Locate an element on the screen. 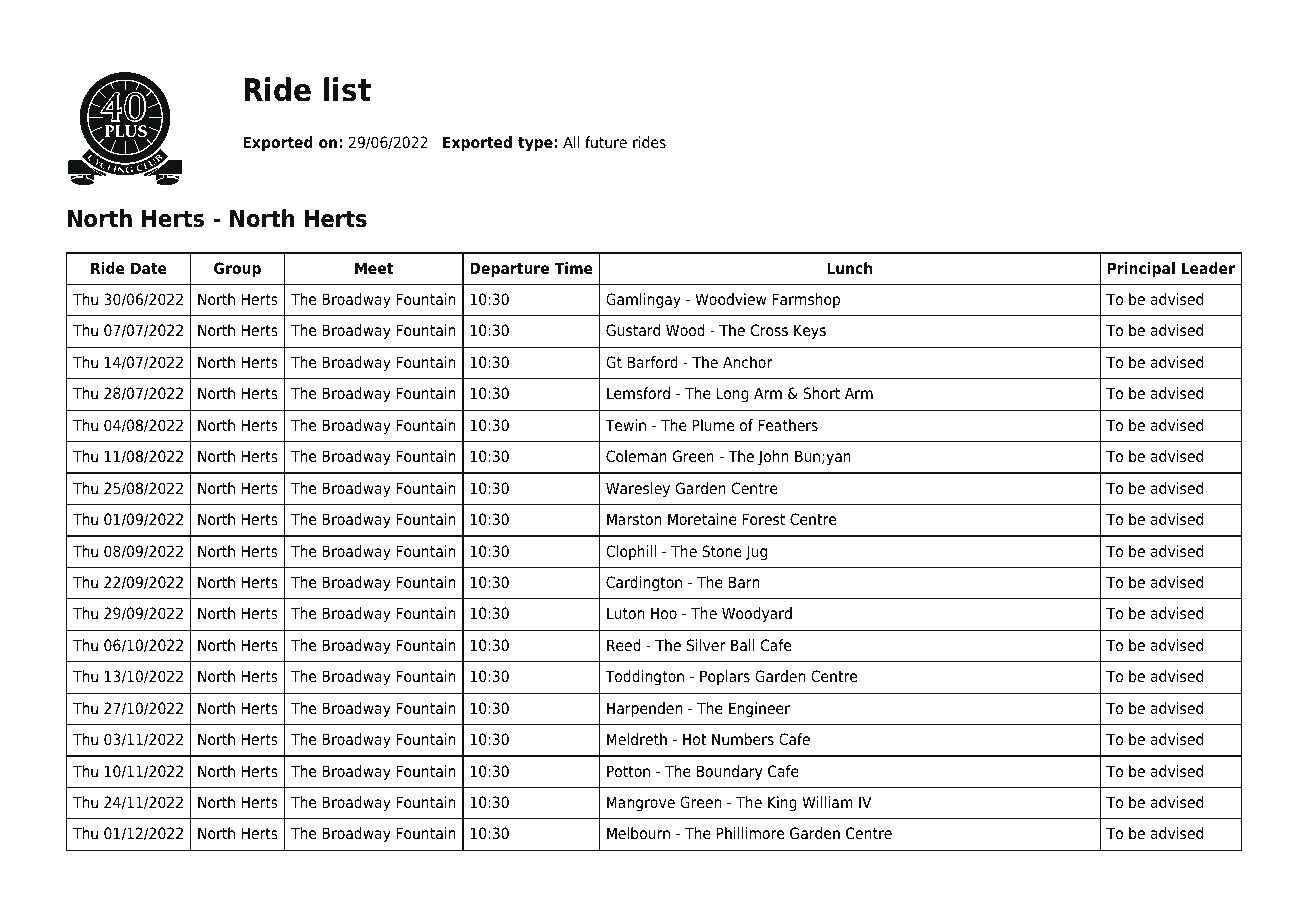 This screenshot has height=924, width=1308. Barford is located at coordinates (653, 362).
